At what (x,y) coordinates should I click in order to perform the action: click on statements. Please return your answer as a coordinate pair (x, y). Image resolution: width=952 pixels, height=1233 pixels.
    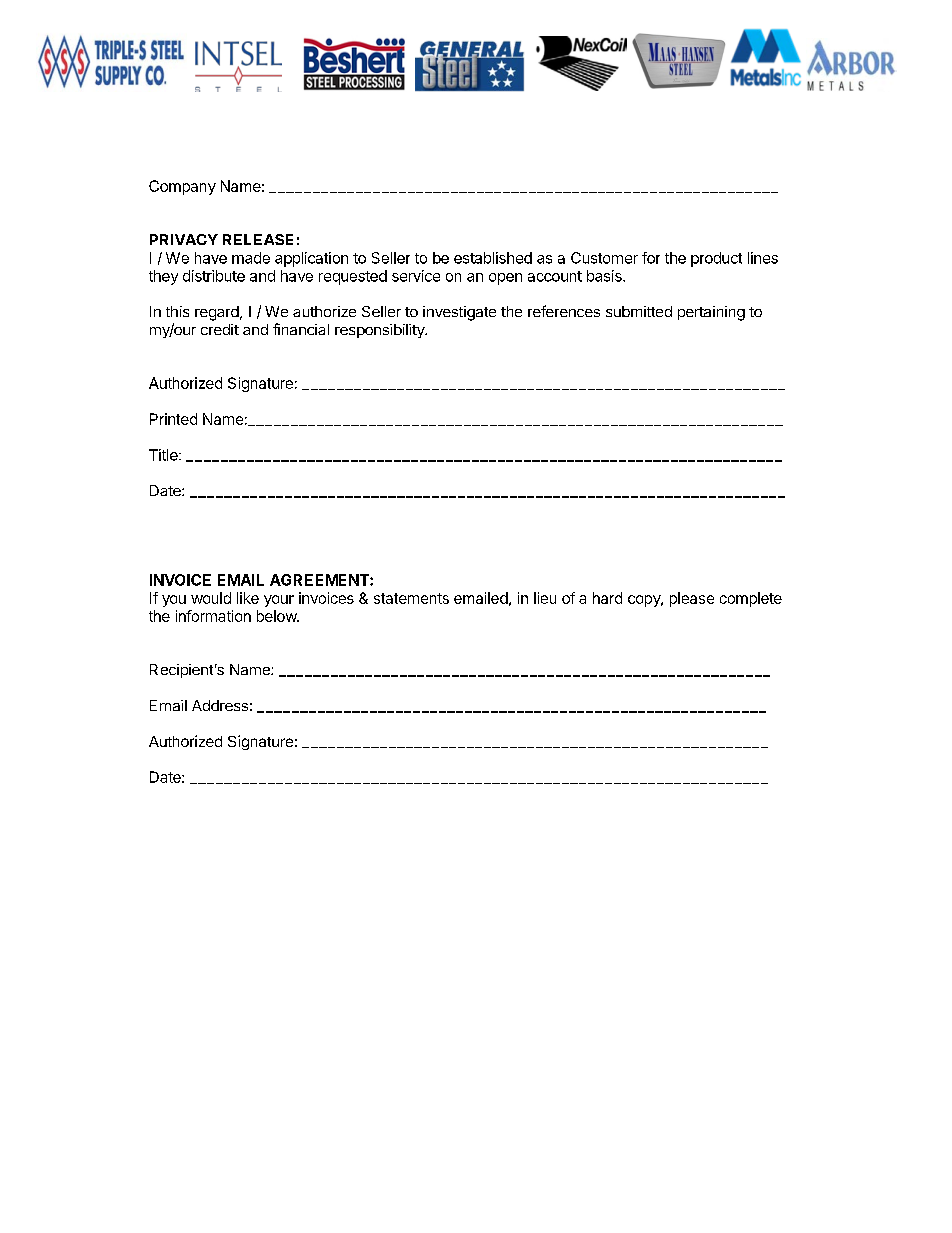
    Looking at the image, I should click on (411, 598).
